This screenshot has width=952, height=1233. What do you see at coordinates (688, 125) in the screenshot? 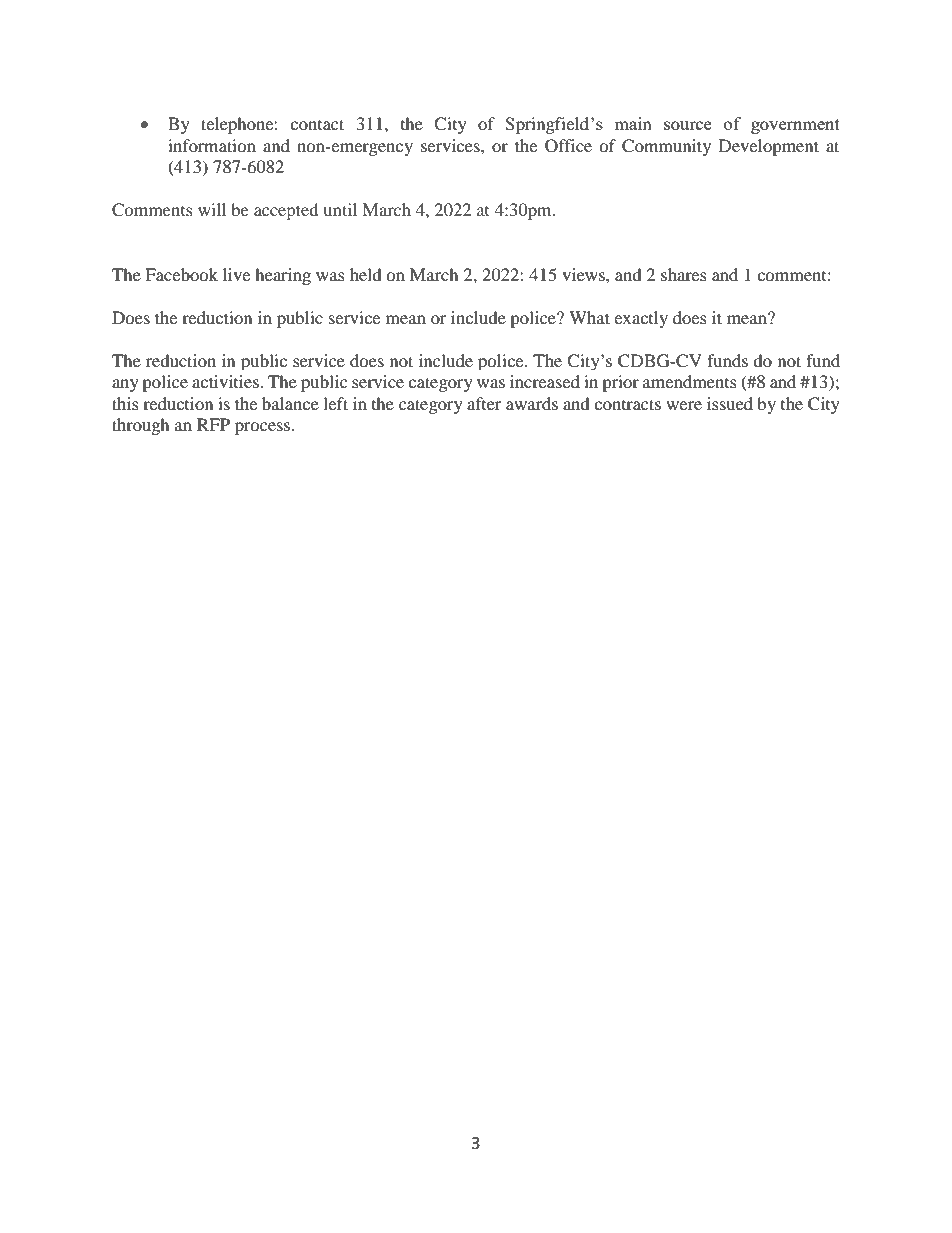
I see `source` at bounding box center [688, 125].
